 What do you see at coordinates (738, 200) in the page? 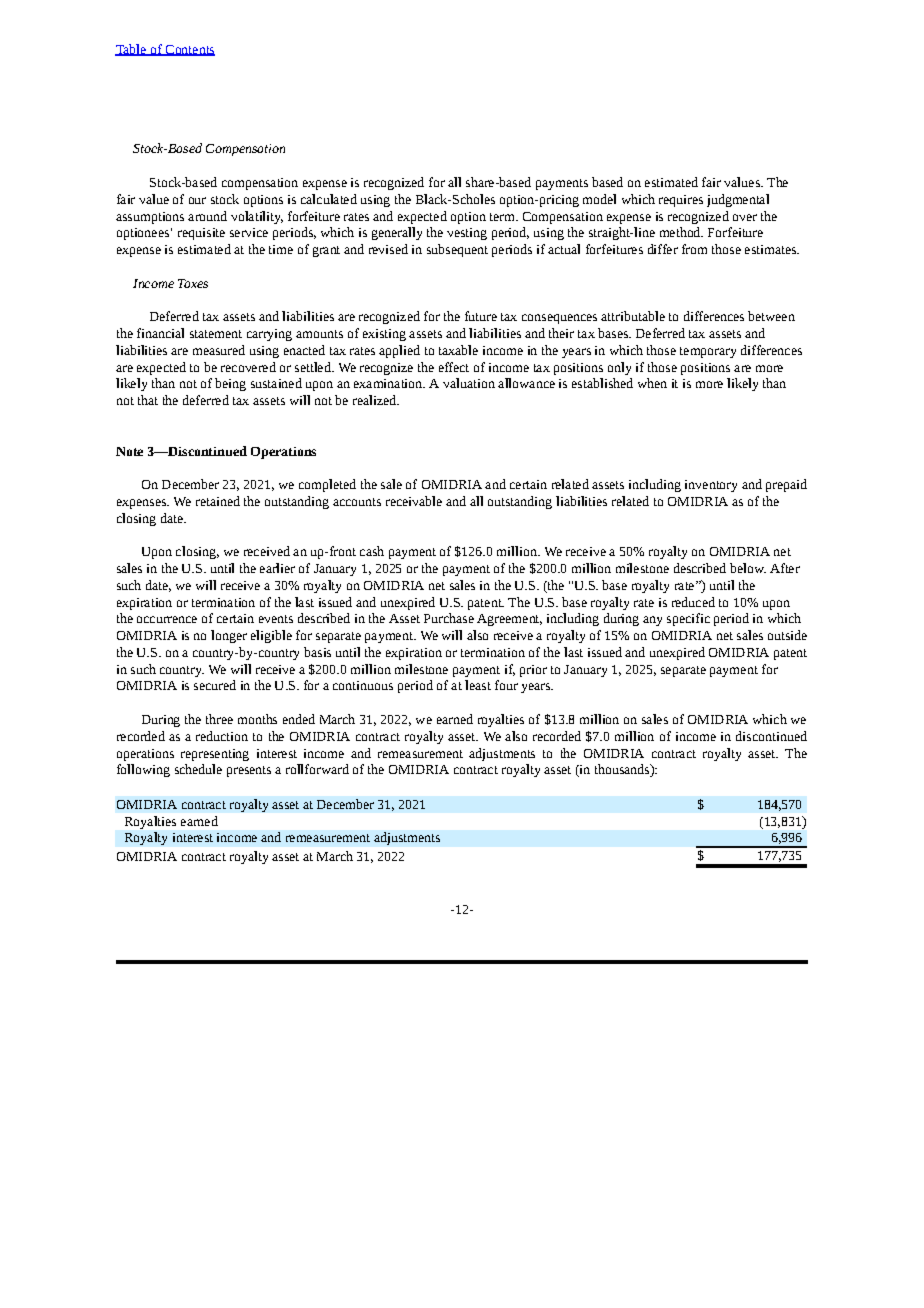
I see `judgmental` at bounding box center [738, 200].
